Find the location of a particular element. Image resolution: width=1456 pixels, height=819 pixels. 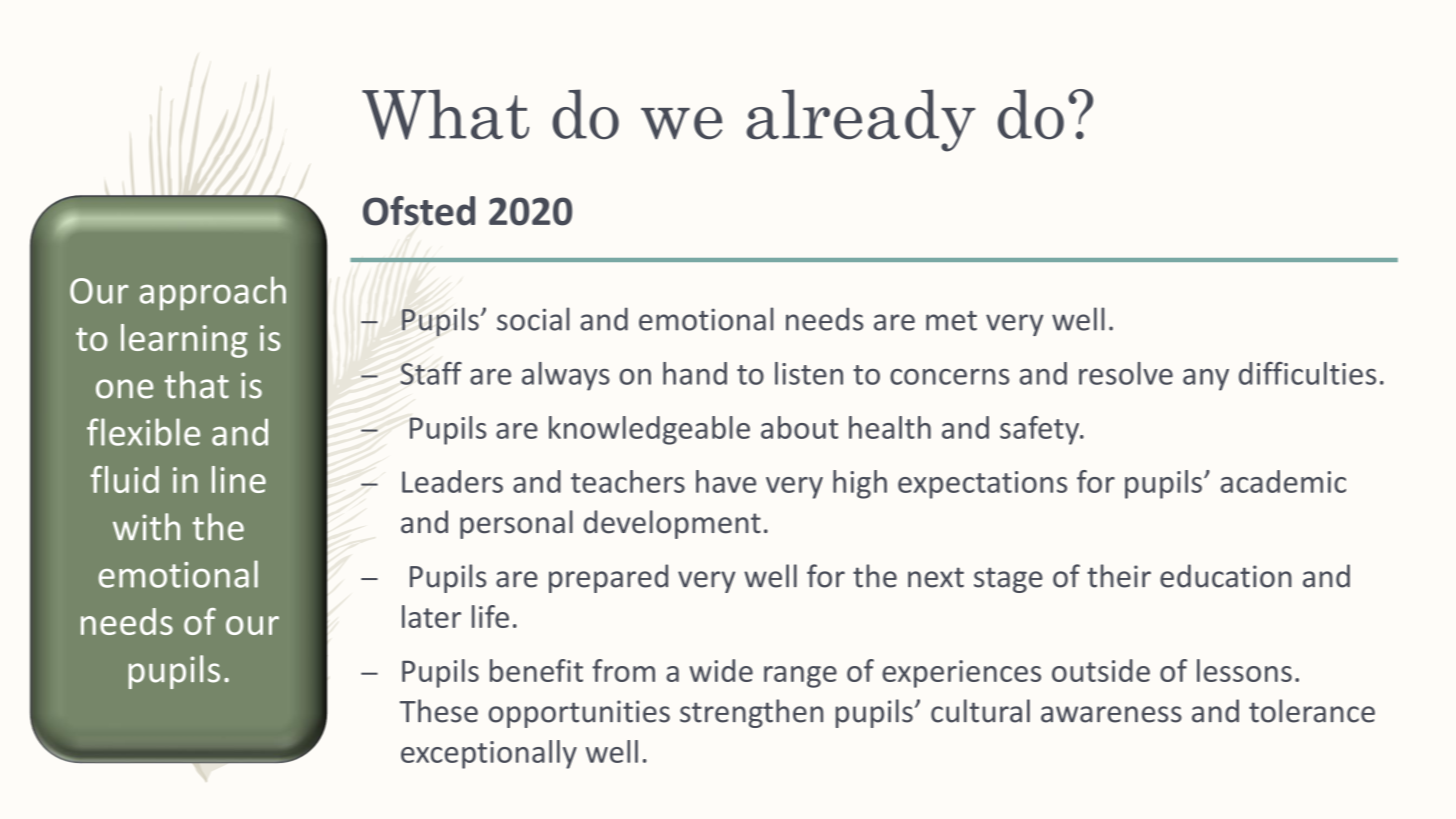

hand is located at coordinates (695, 373).
